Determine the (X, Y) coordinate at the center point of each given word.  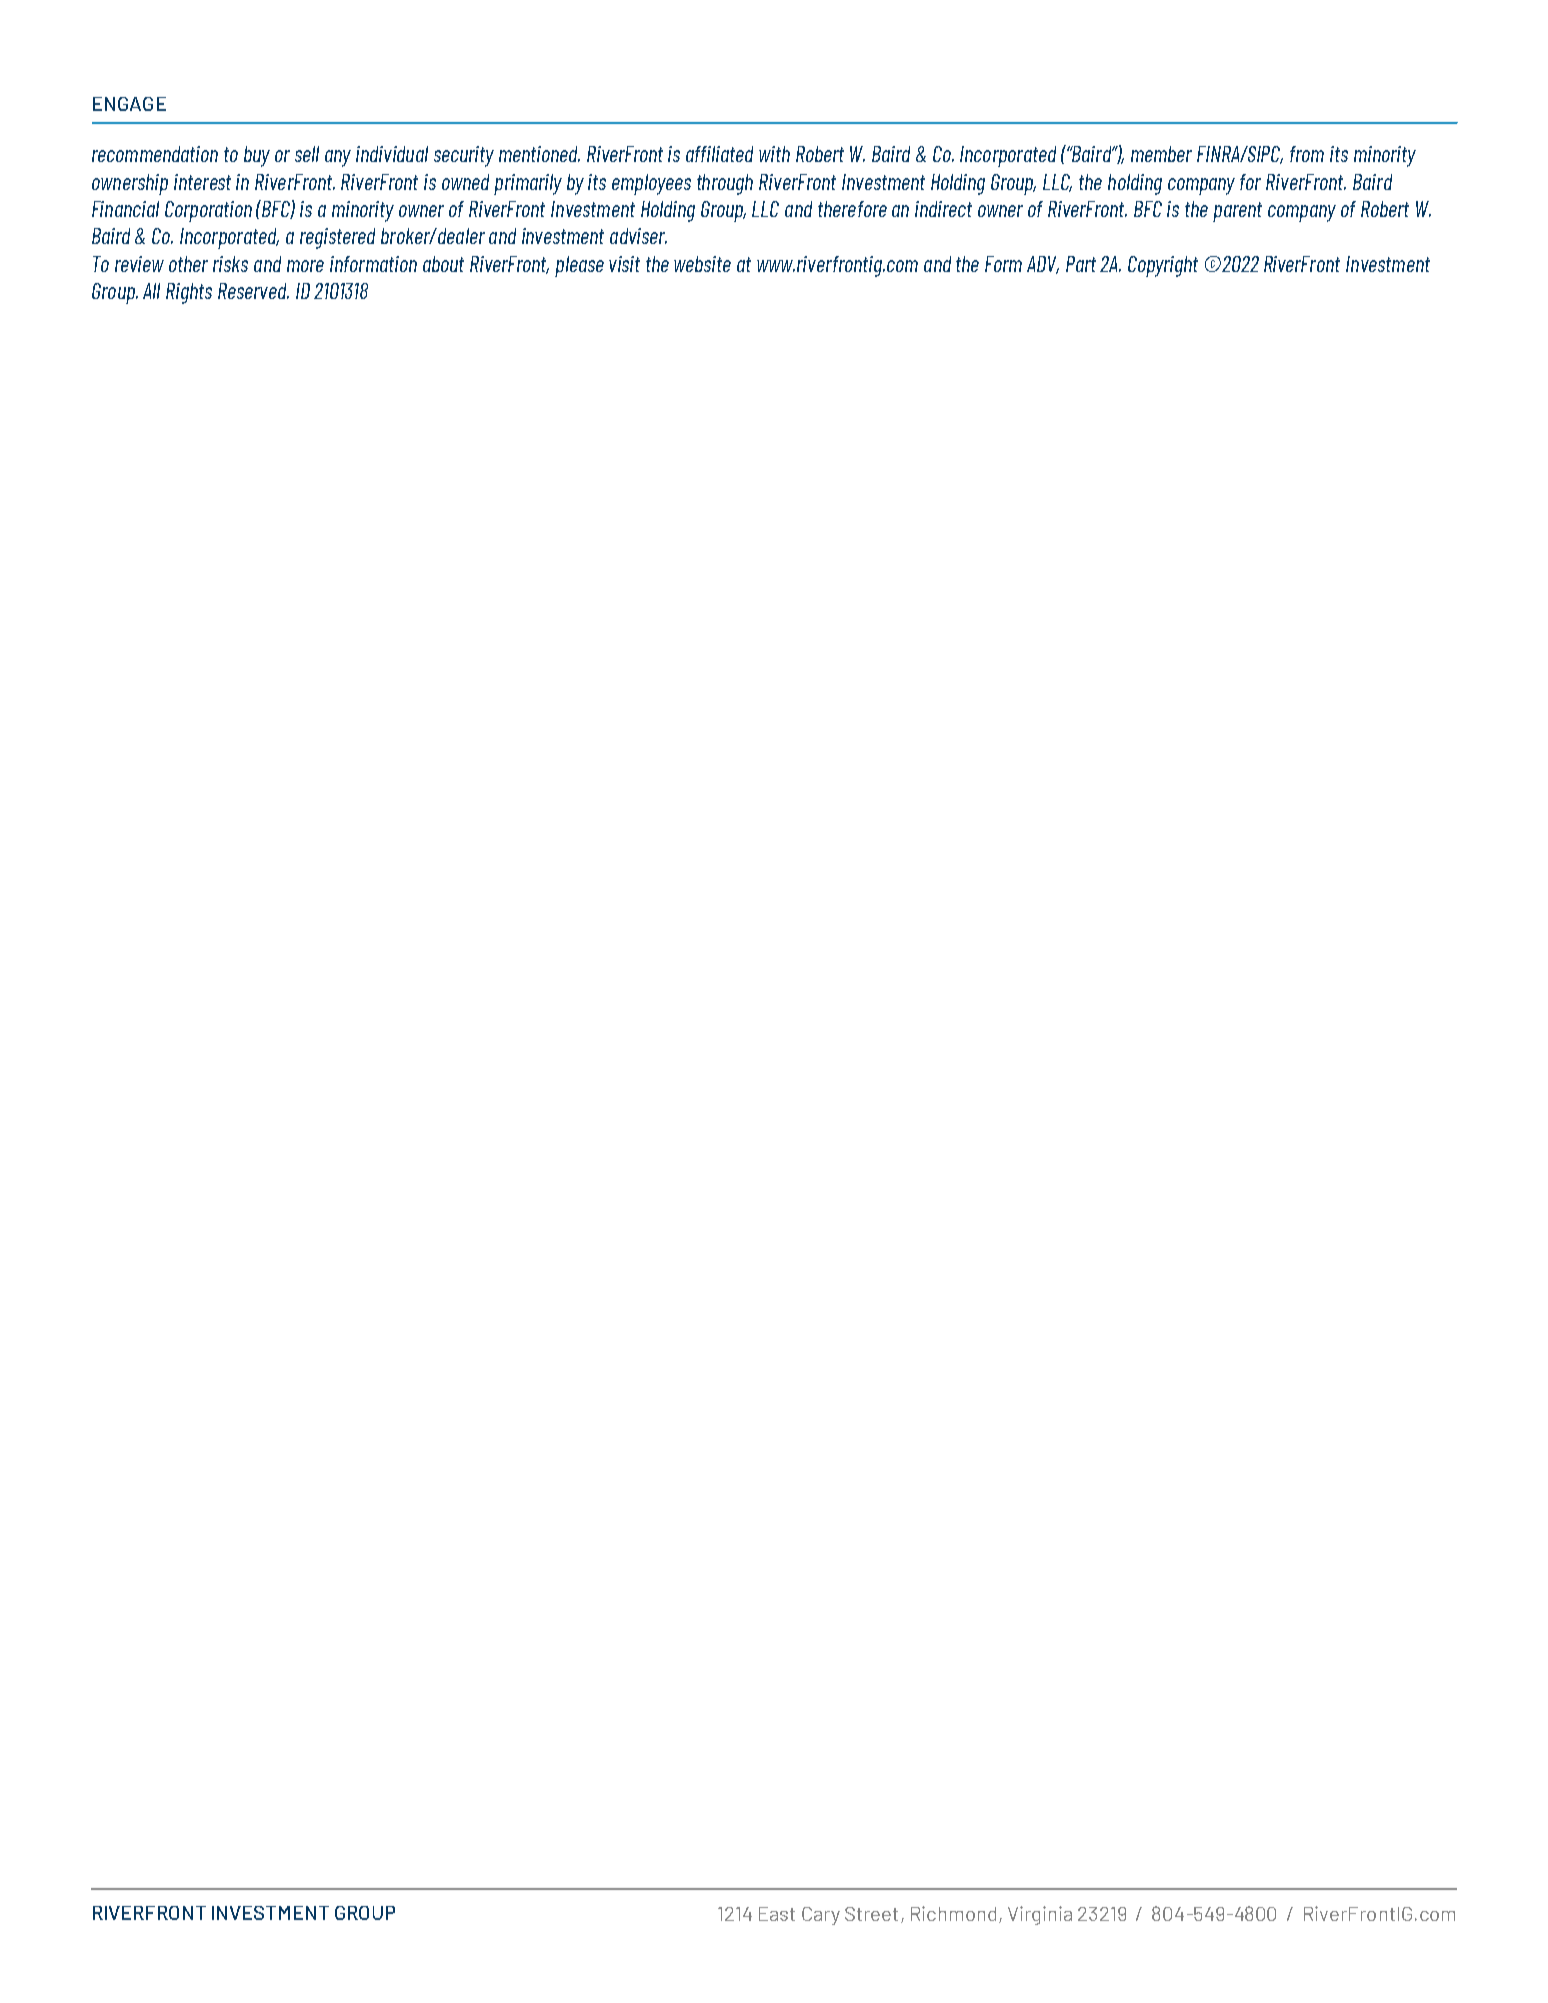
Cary (821, 1916)
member (1161, 154)
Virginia (1040, 1915)
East (777, 1914)
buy (257, 156)
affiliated (719, 154)
